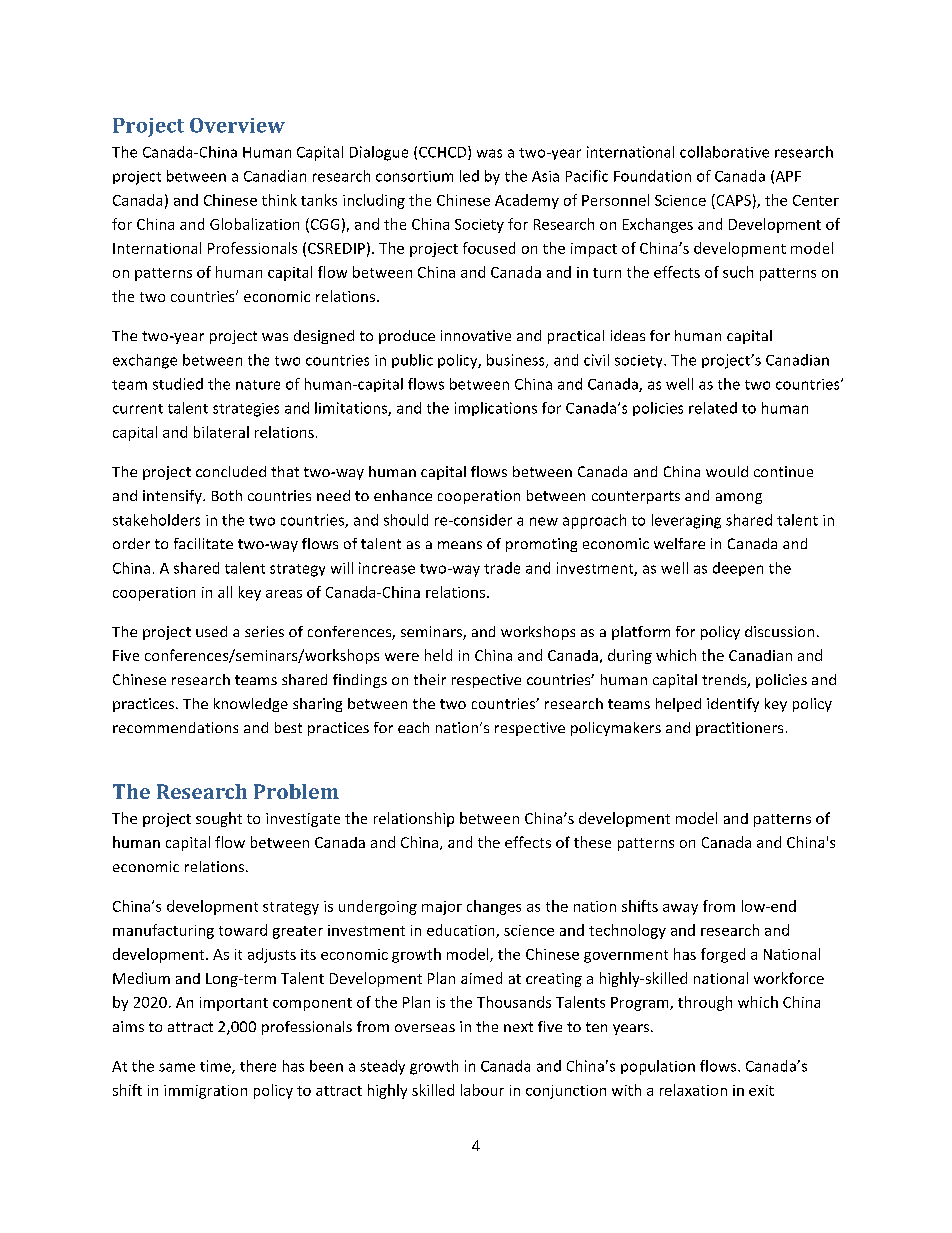 The height and width of the screenshot is (1233, 952). I want to click on time, so click(216, 1067).
